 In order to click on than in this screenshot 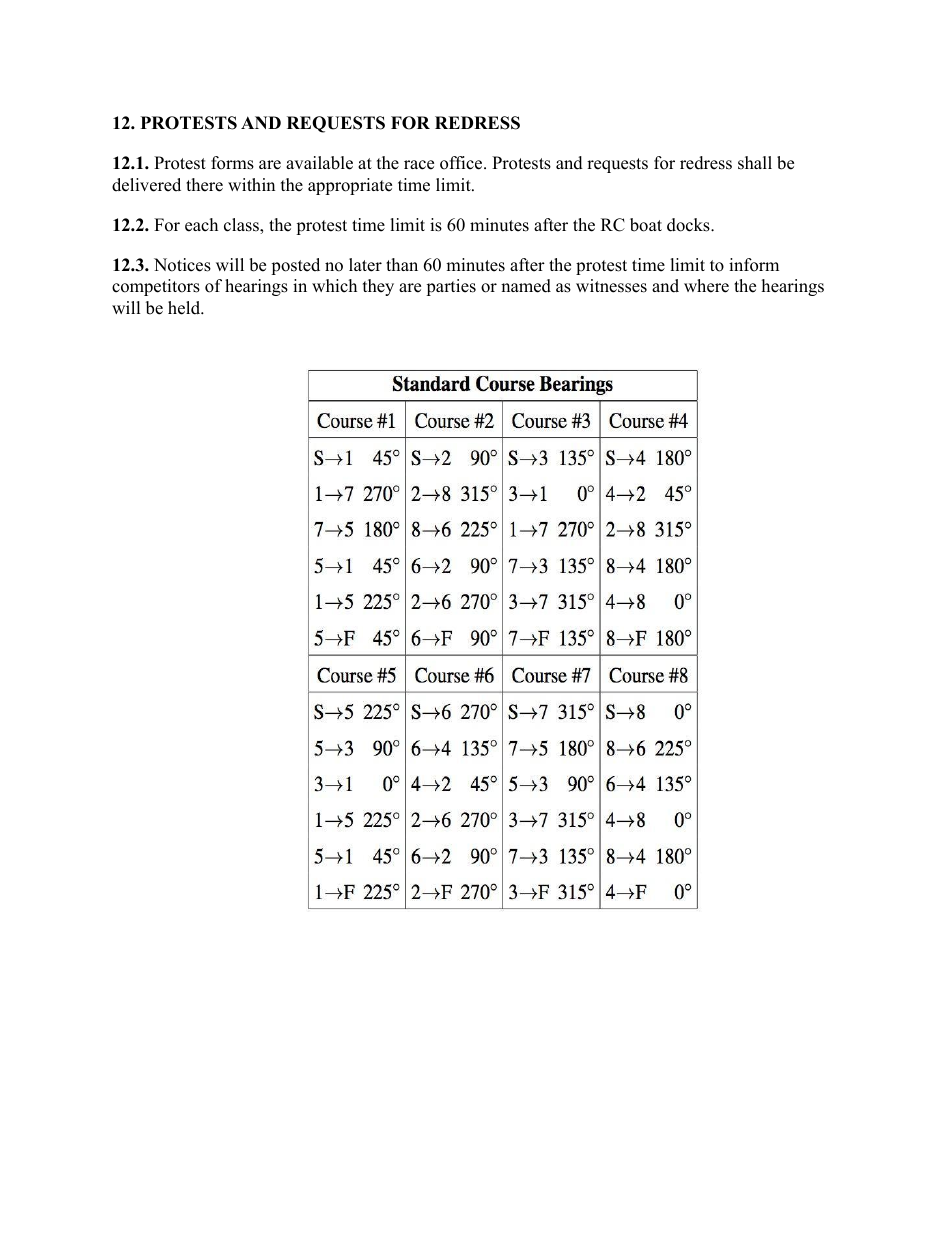, I will do `click(402, 264)`.
